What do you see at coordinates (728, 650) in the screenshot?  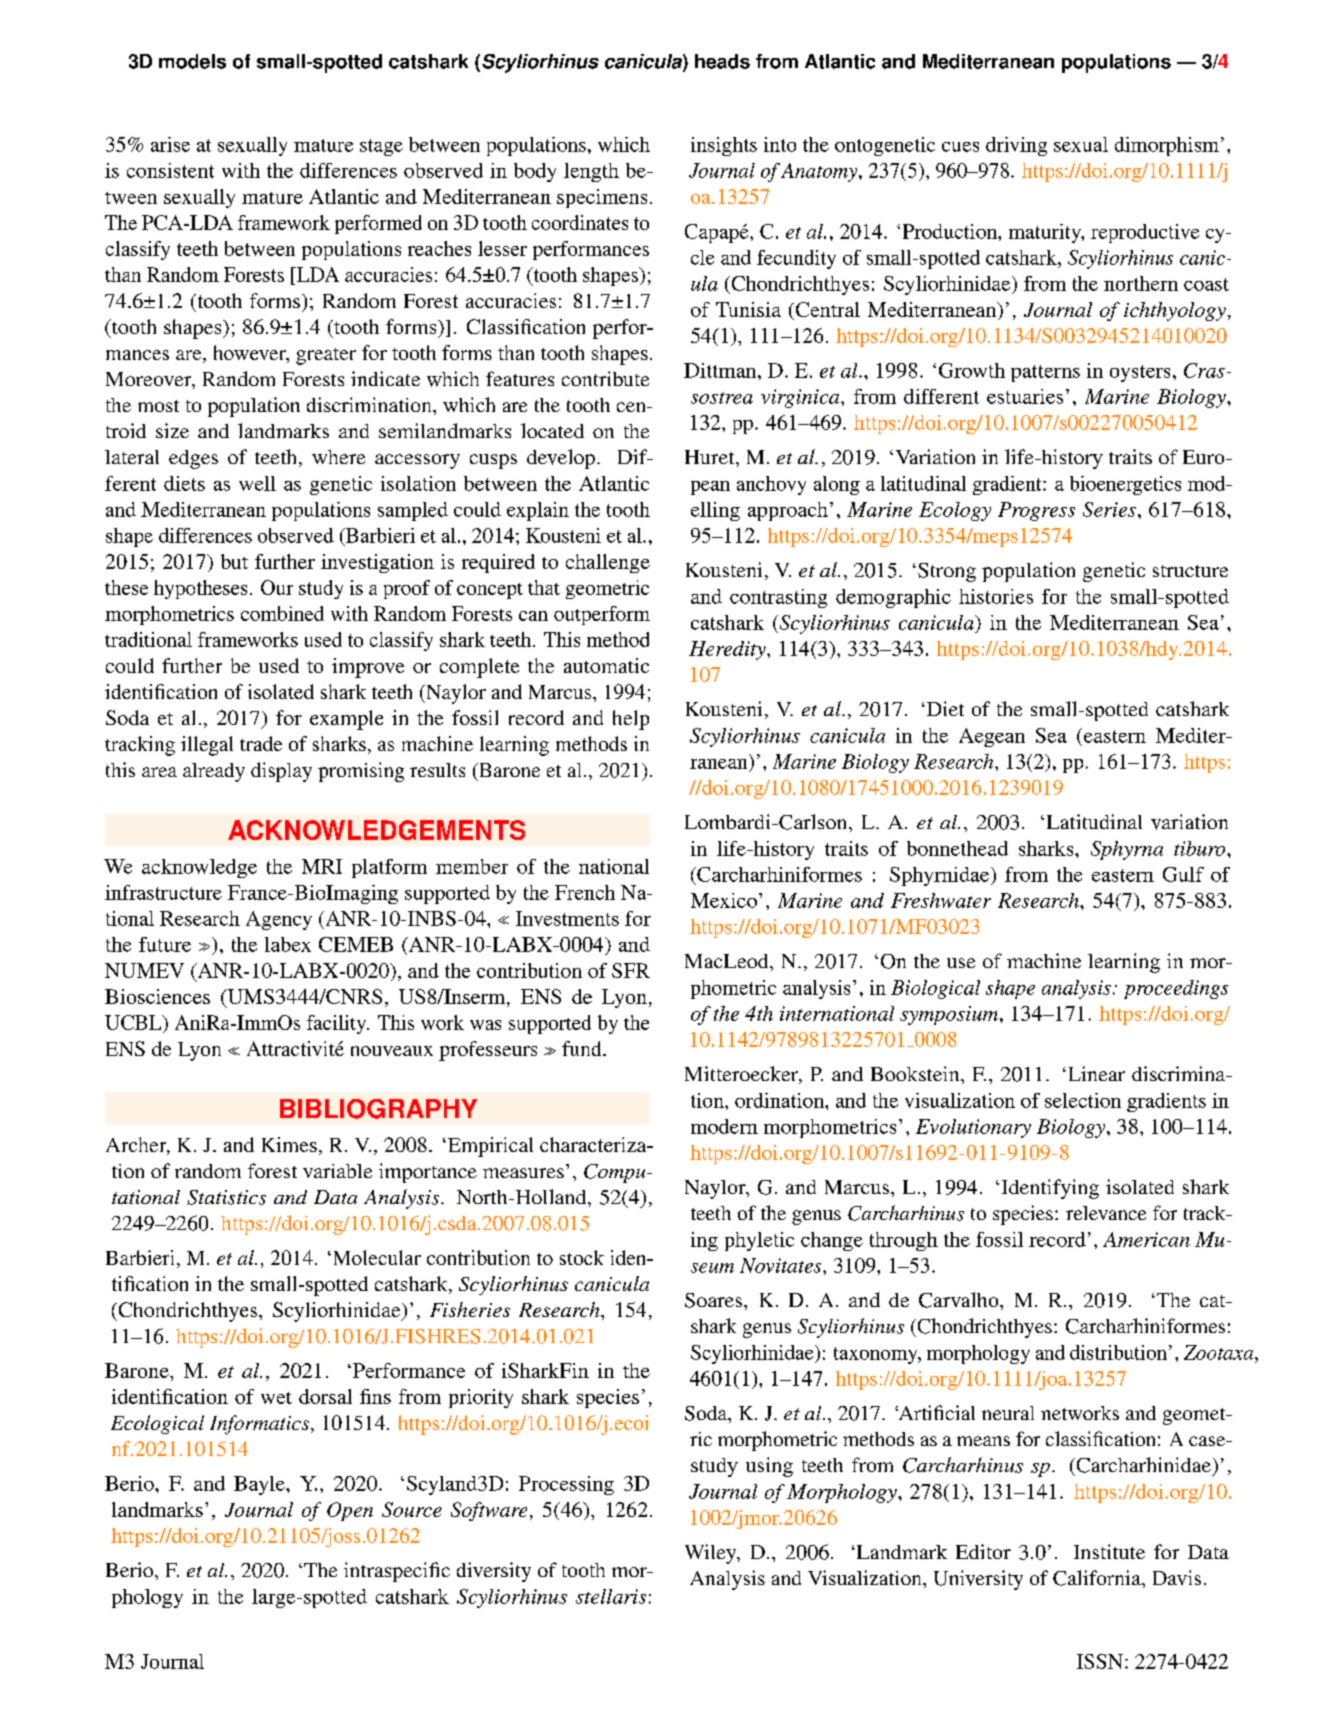 I see `Heredity` at bounding box center [728, 650].
